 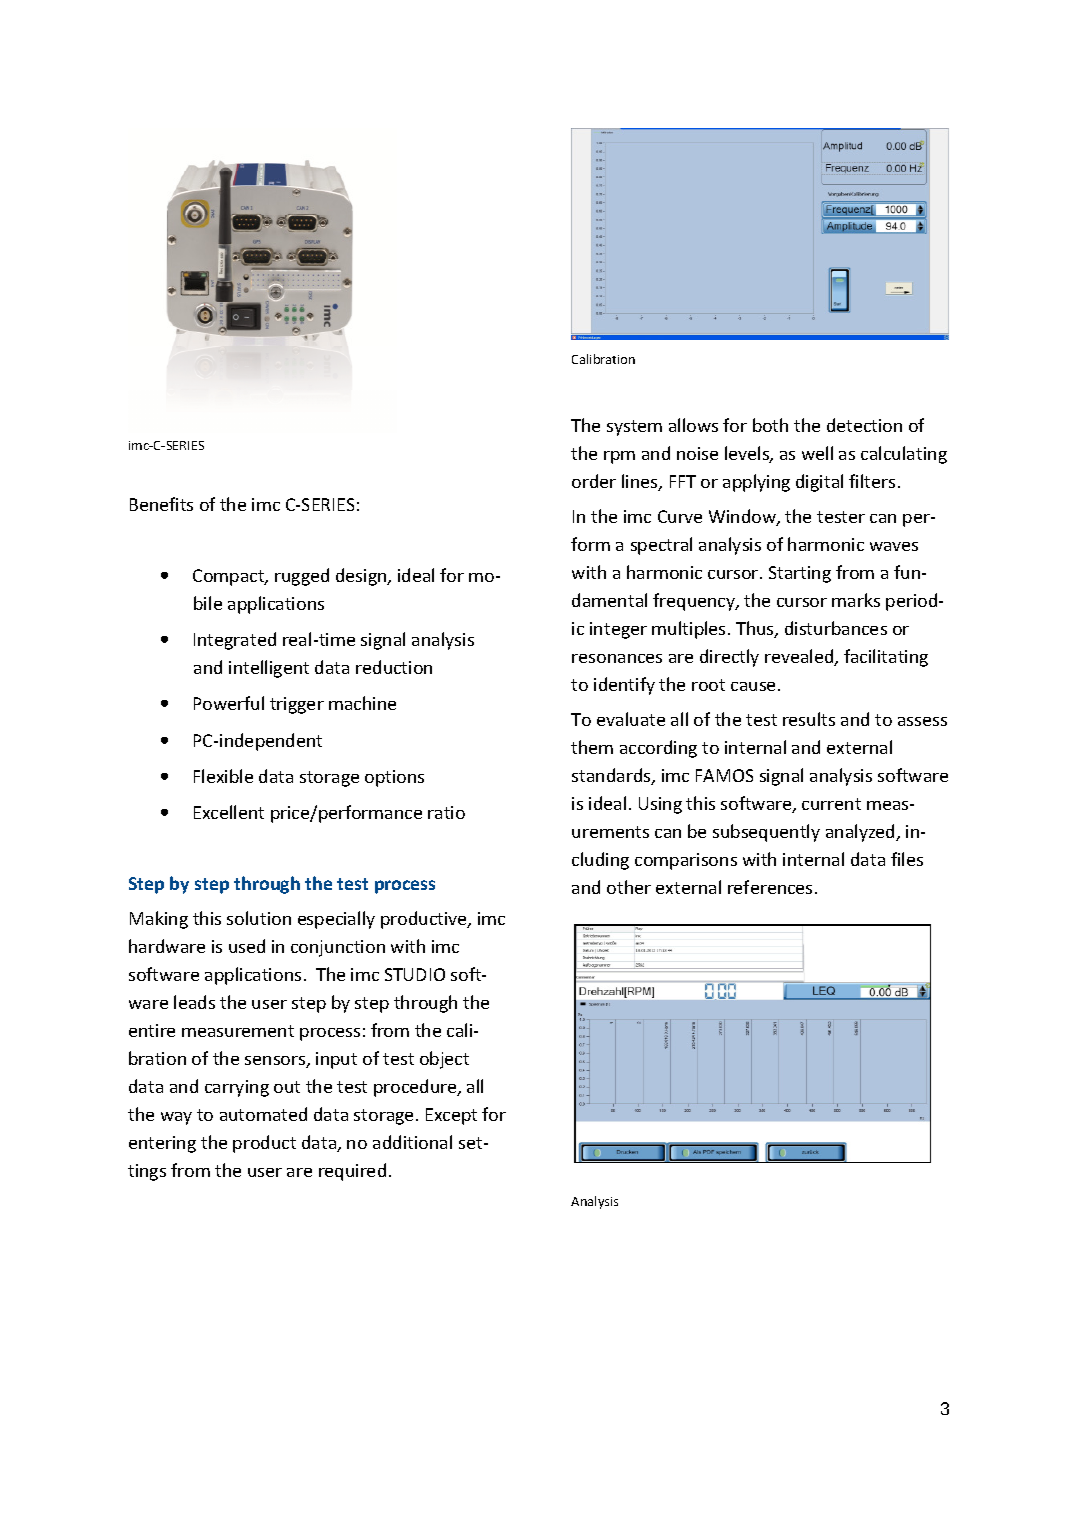 What do you see at coordinates (592, 747) in the image?
I see `them` at bounding box center [592, 747].
